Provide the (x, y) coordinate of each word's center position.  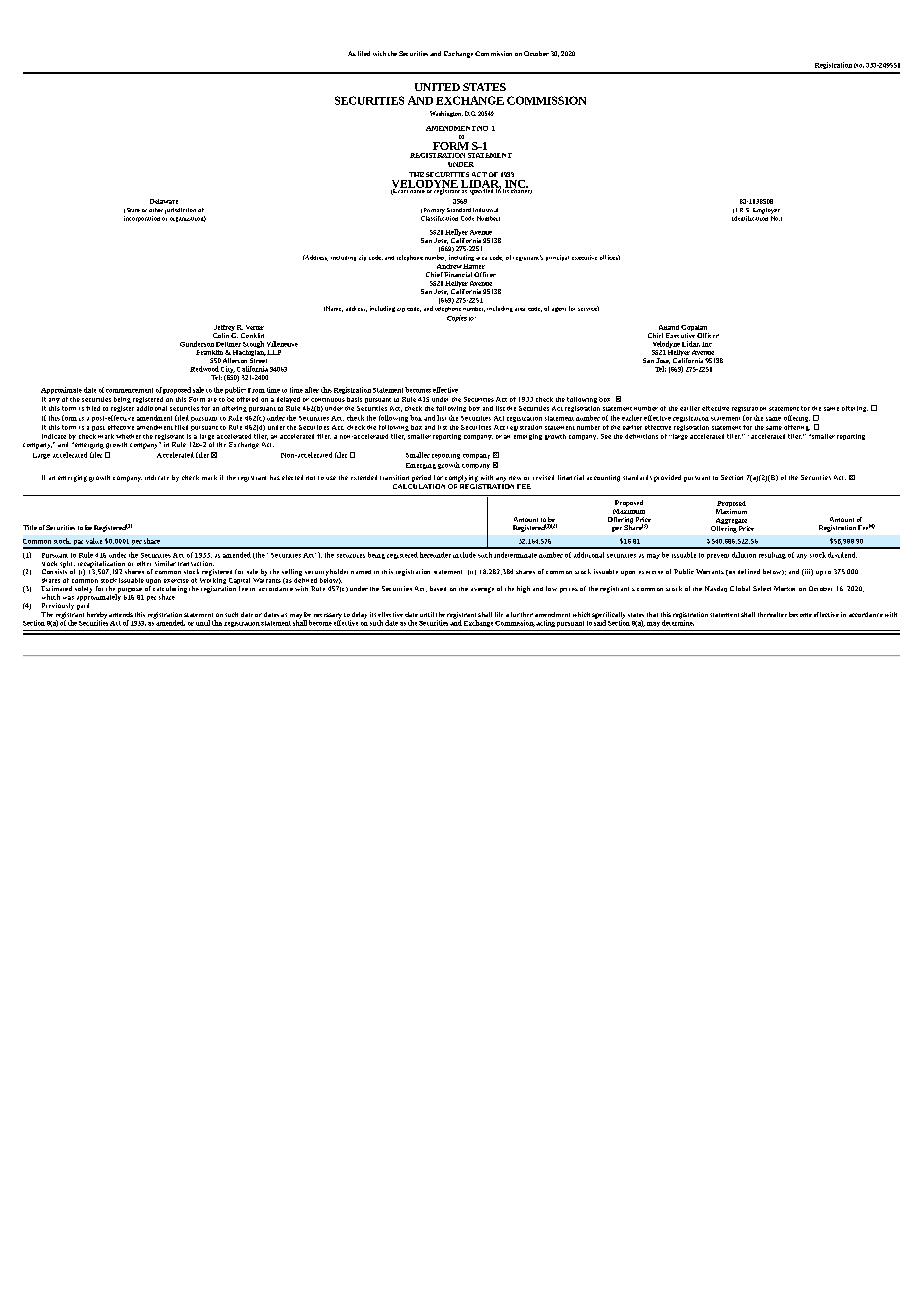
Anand (669, 327)
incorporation (142, 219)
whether (128, 436)
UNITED (437, 87)
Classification (439, 217)
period (421, 478)
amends (121, 614)
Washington (446, 114)
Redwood (204, 369)
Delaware (164, 201)
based (438, 588)
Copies (457, 318)
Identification (750, 217)
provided (667, 478)
